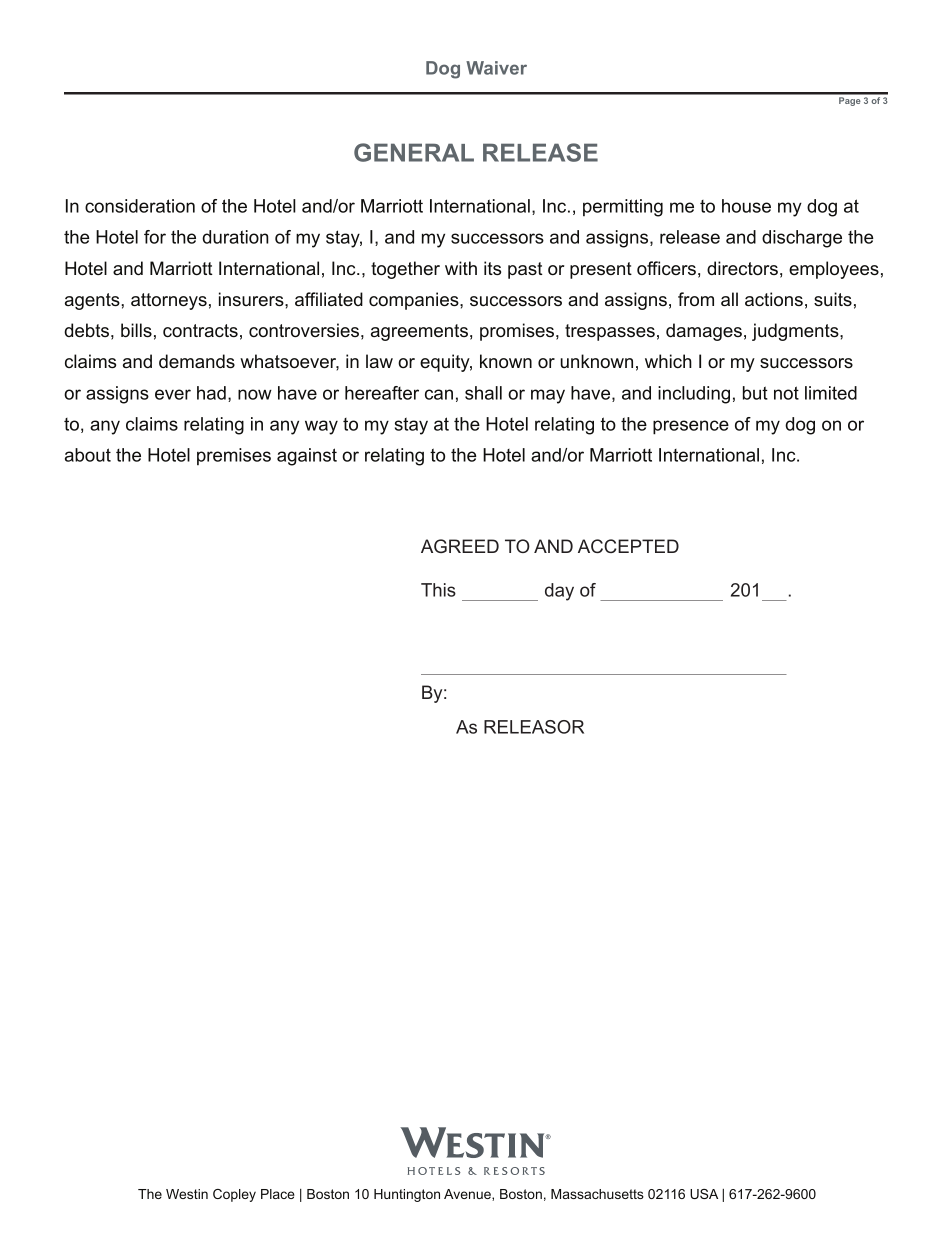 This document has width=952, height=1233. Describe the element at coordinates (628, 546) in the document. I see `ACCEPTED` at that location.
